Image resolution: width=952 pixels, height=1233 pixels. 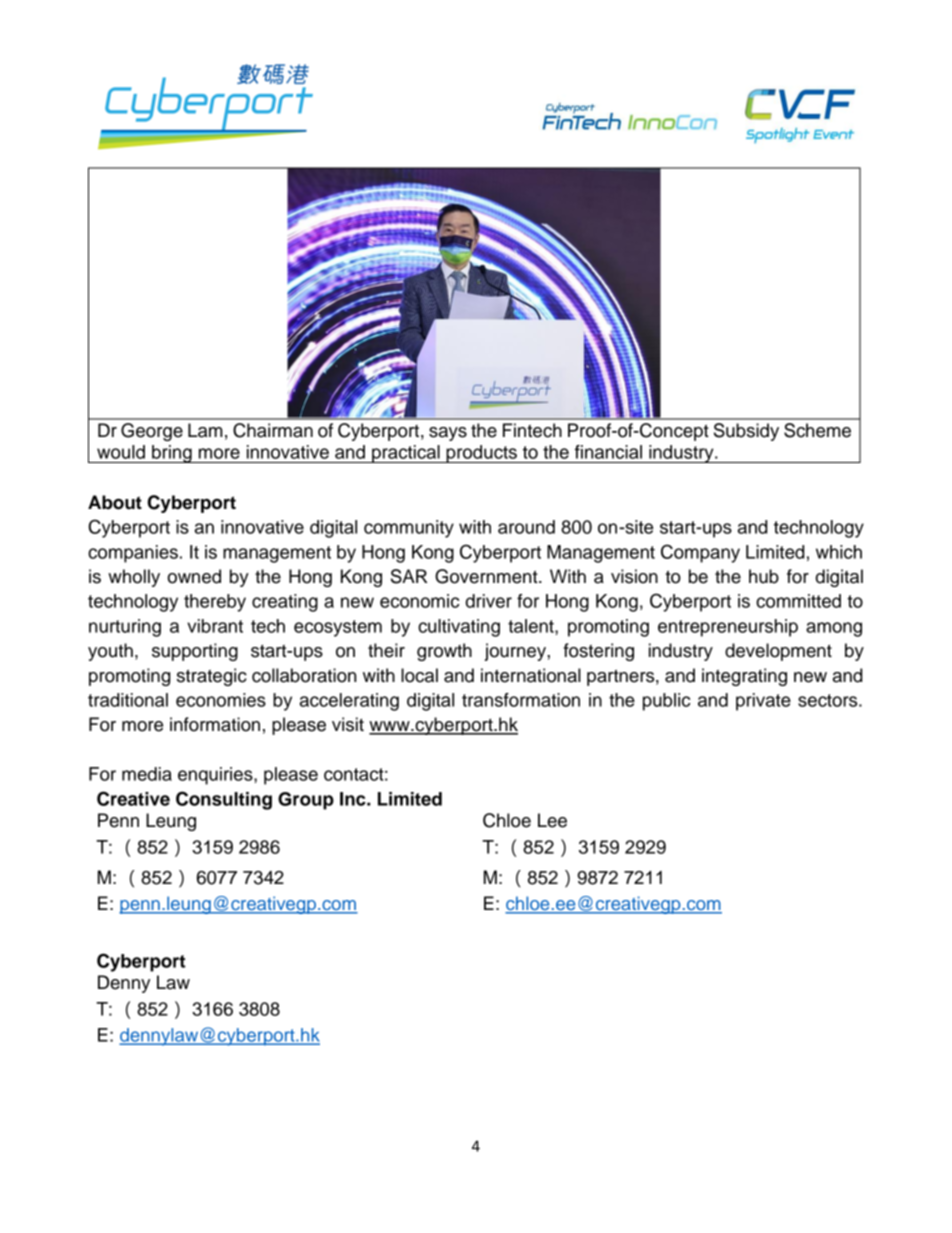 I want to click on Lam, so click(x=205, y=430).
